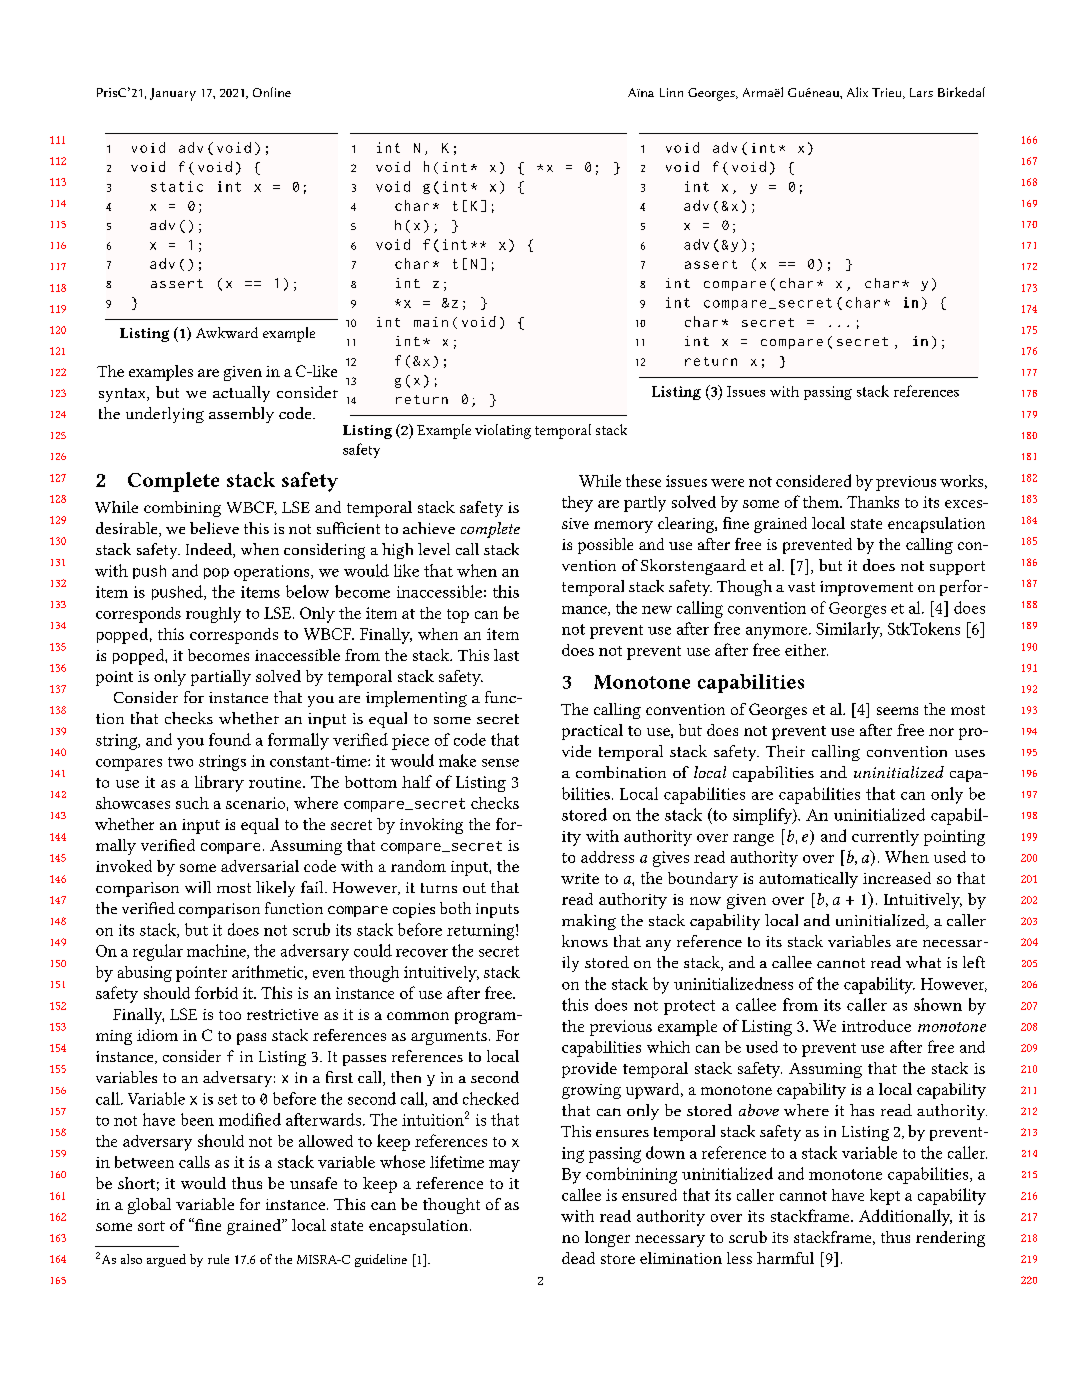  Describe the element at coordinates (585, 941) in the screenshot. I see `knows` at that location.
